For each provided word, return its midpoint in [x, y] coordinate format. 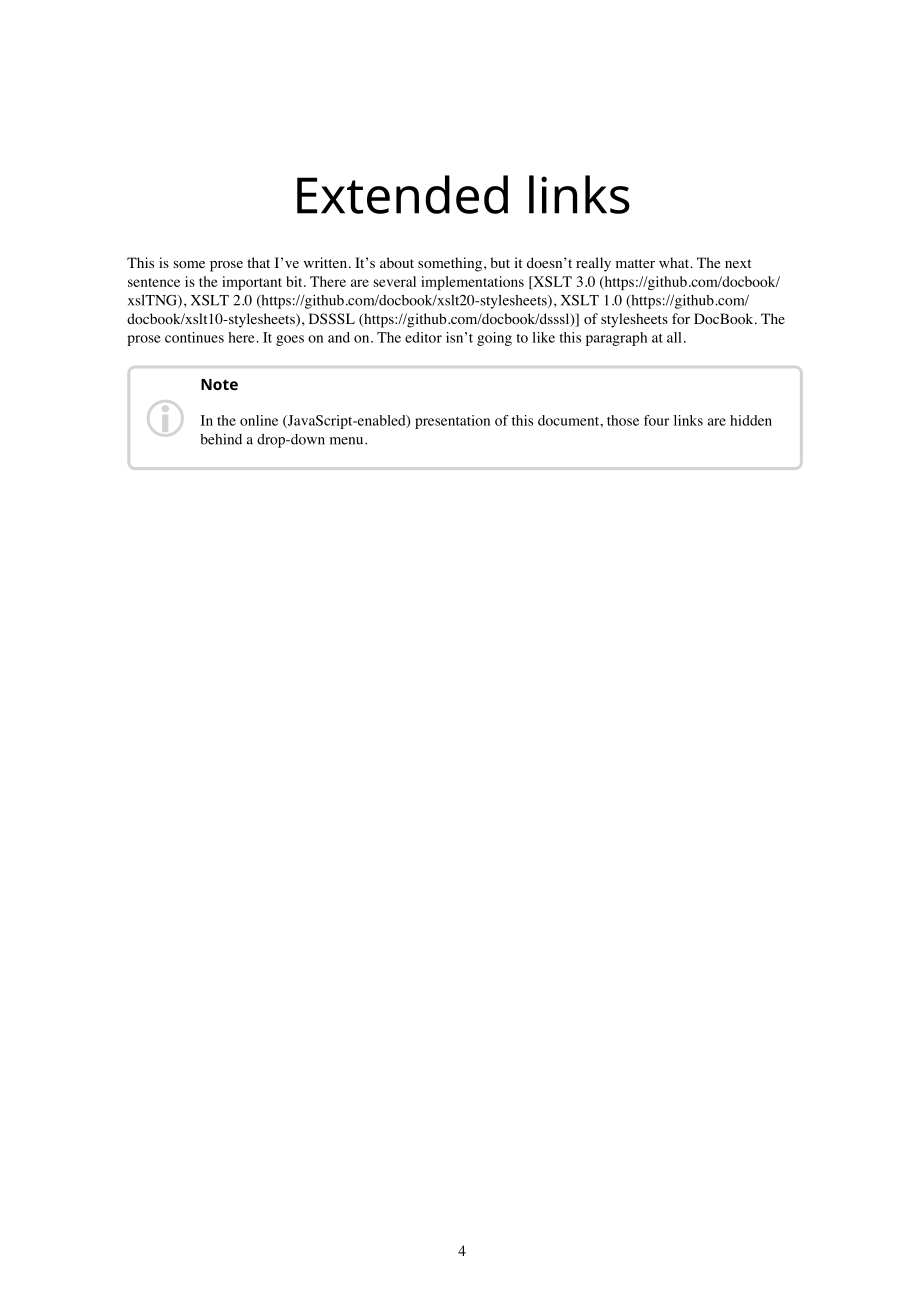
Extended [402, 194]
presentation [452, 422]
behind [221, 439]
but [500, 262]
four [656, 420]
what [675, 262]
